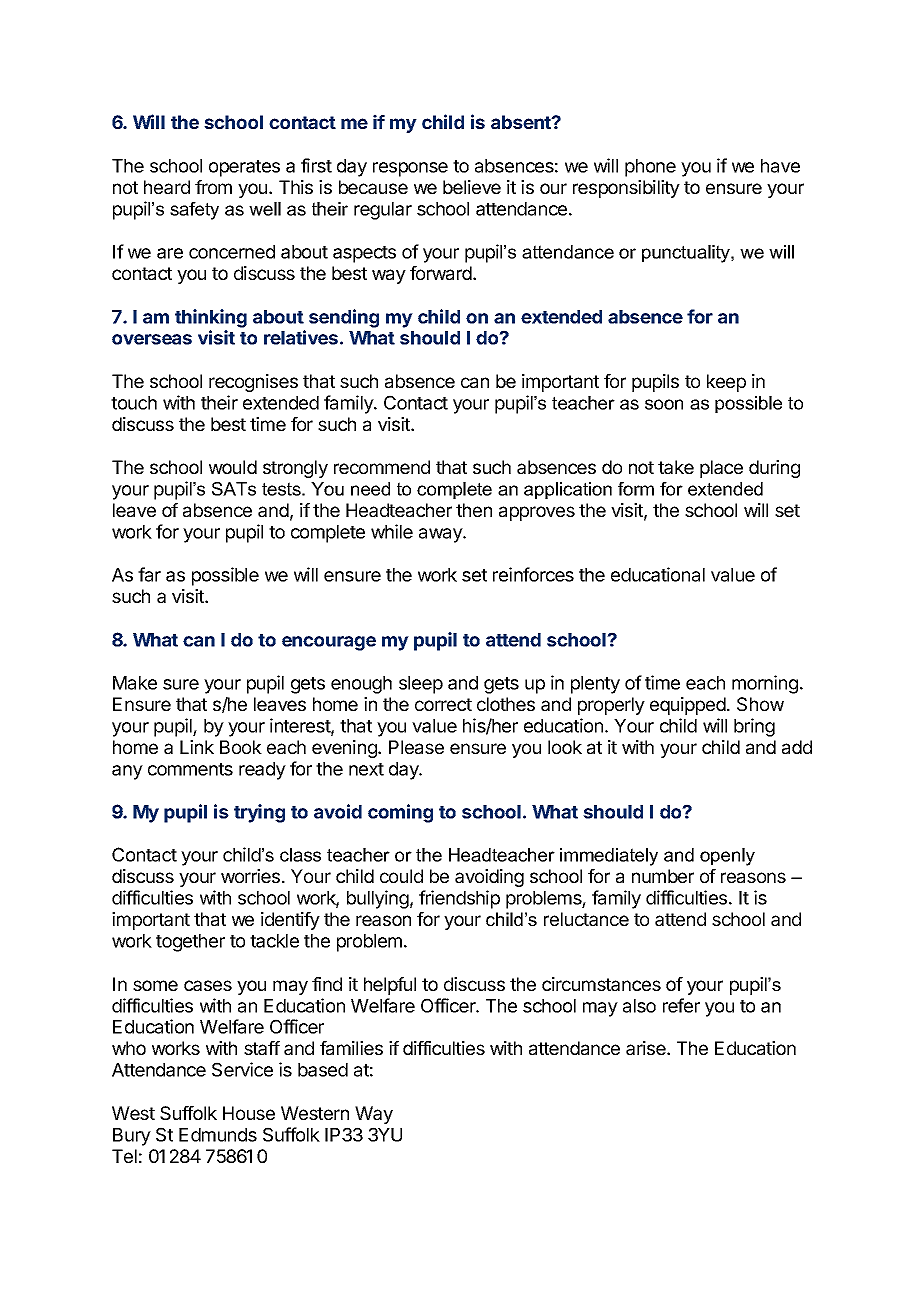 This page has height=1309, width=924. What do you see at coordinates (135, 683) in the page?
I see `Make` at bounding box center [135, 683].
